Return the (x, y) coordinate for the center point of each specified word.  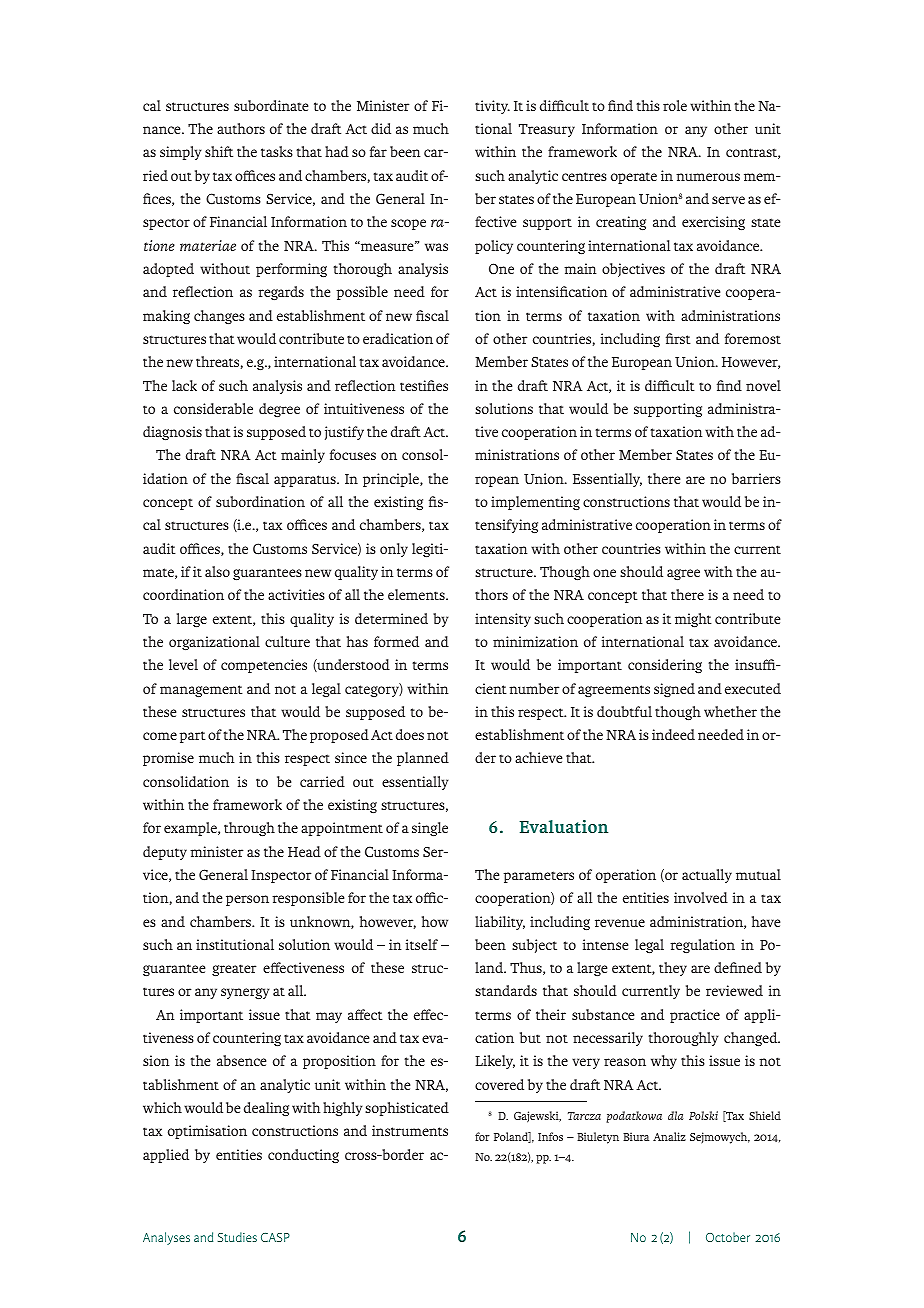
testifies (424, 385)
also (217, 571)
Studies (237, 1237)
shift (219, 151)
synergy (245, 993)
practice (695, 1016)
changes (219, 317)
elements (417, 594)
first (678, 338)
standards (506, 990)
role (675, 105)
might (693, 620)
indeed (673, 734)
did (381, 128)
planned (423, 759)
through (249, 829)
